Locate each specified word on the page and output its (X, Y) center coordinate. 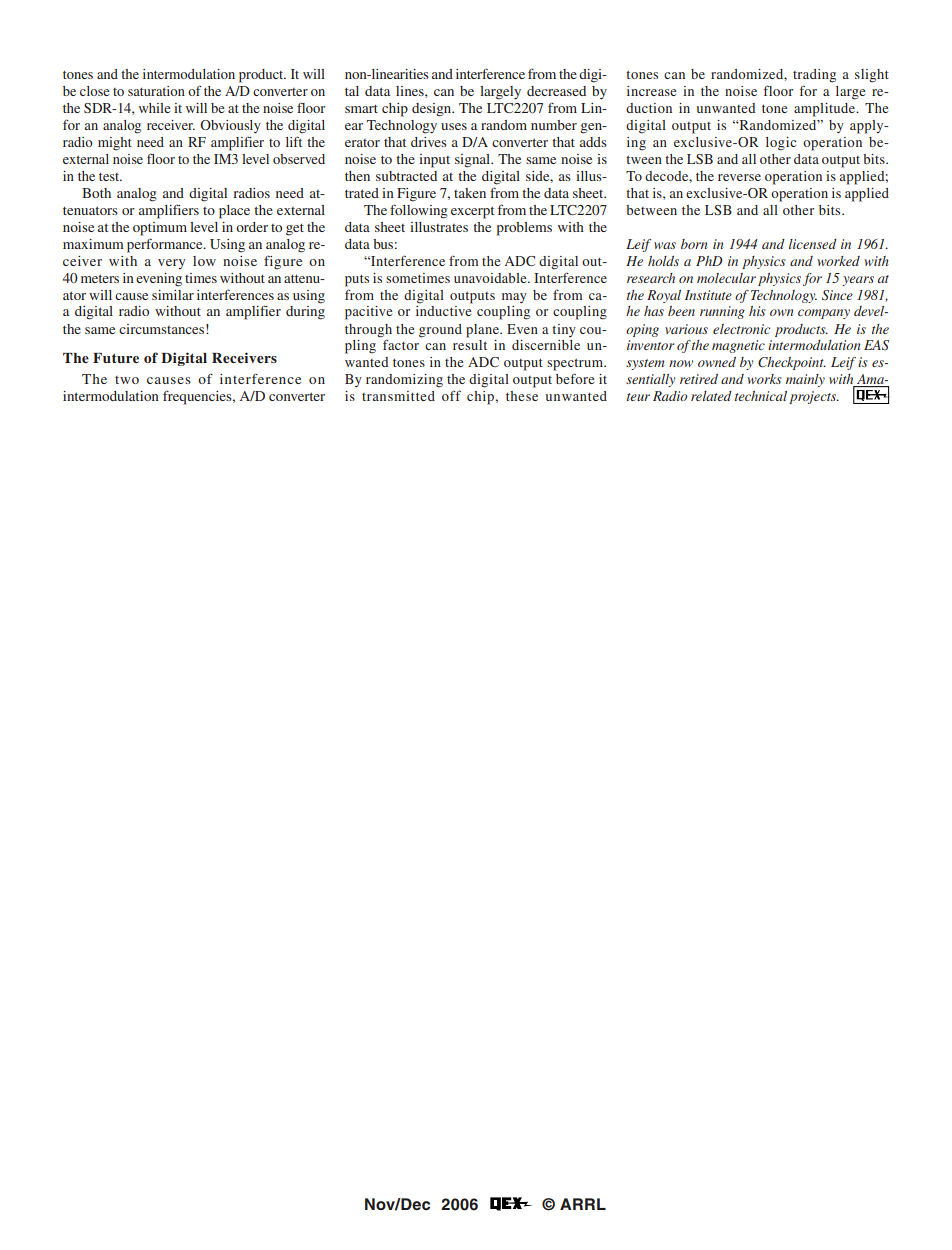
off (451, 395)
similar (173, 295)
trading (814, 76)
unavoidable (491, 278)
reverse (739, 177)
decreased (556, 91)
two (127, 380)
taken (470, 193)
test (110, 177)
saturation (156, 91)
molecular (726, 278)
